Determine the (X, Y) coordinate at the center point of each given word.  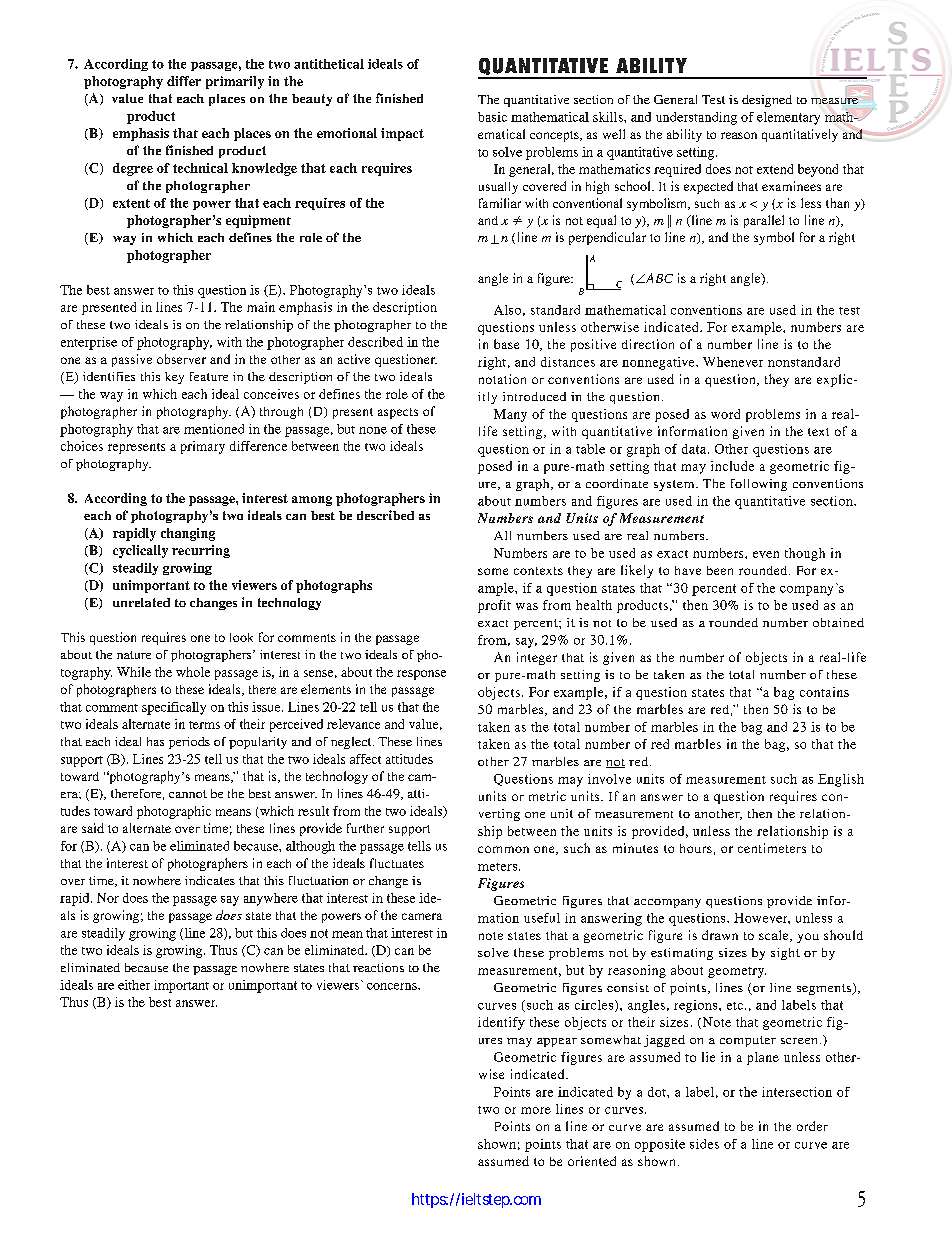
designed (767, 101)
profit (494, 606)
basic (492, 117)
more (536, 1110)
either (134, 985)
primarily (235, 82)
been (720, 570)
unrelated (141, 602)
